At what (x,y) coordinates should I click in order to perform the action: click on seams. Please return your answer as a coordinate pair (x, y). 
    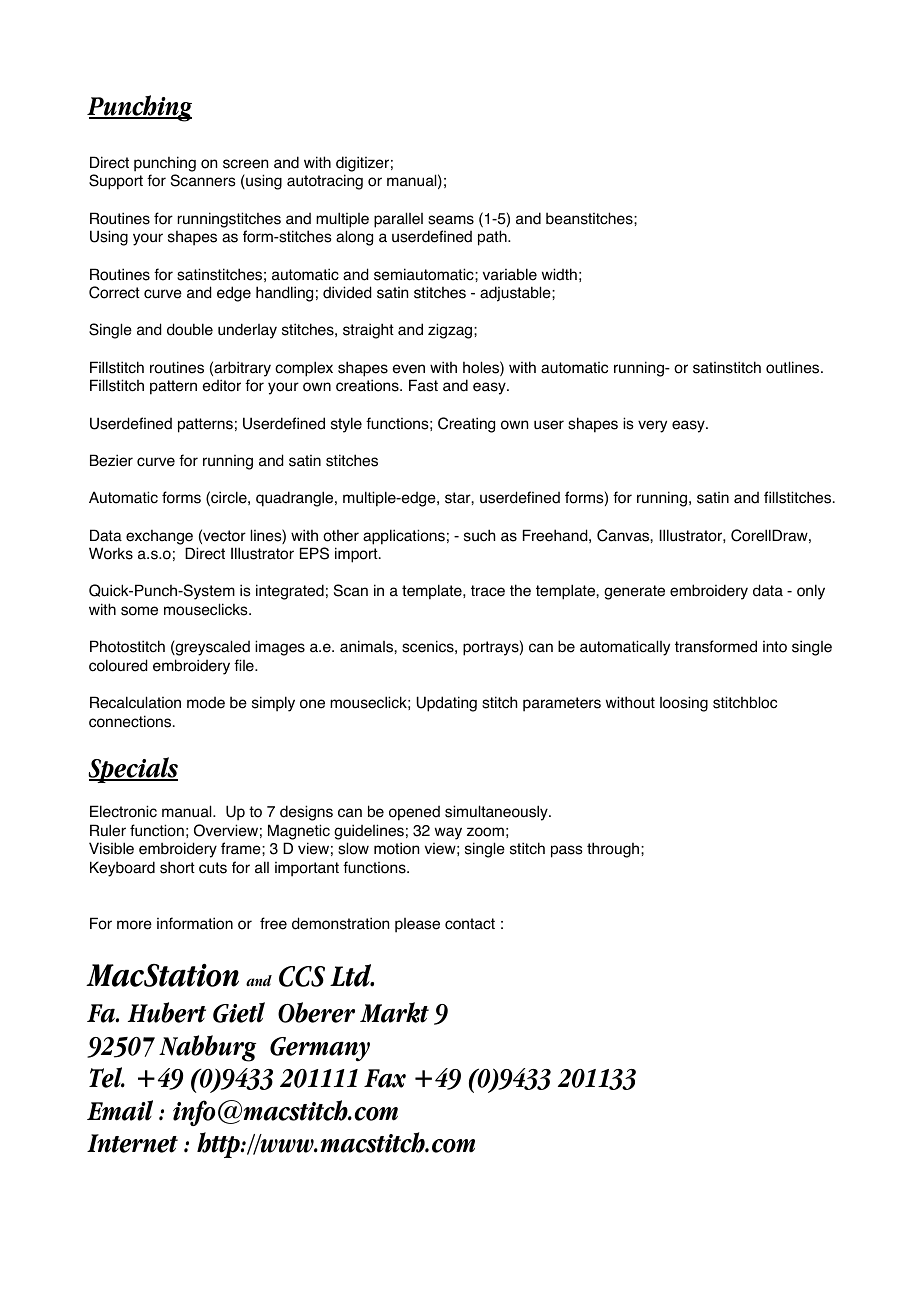
    Looking at the image, I should click on (451, 220).
